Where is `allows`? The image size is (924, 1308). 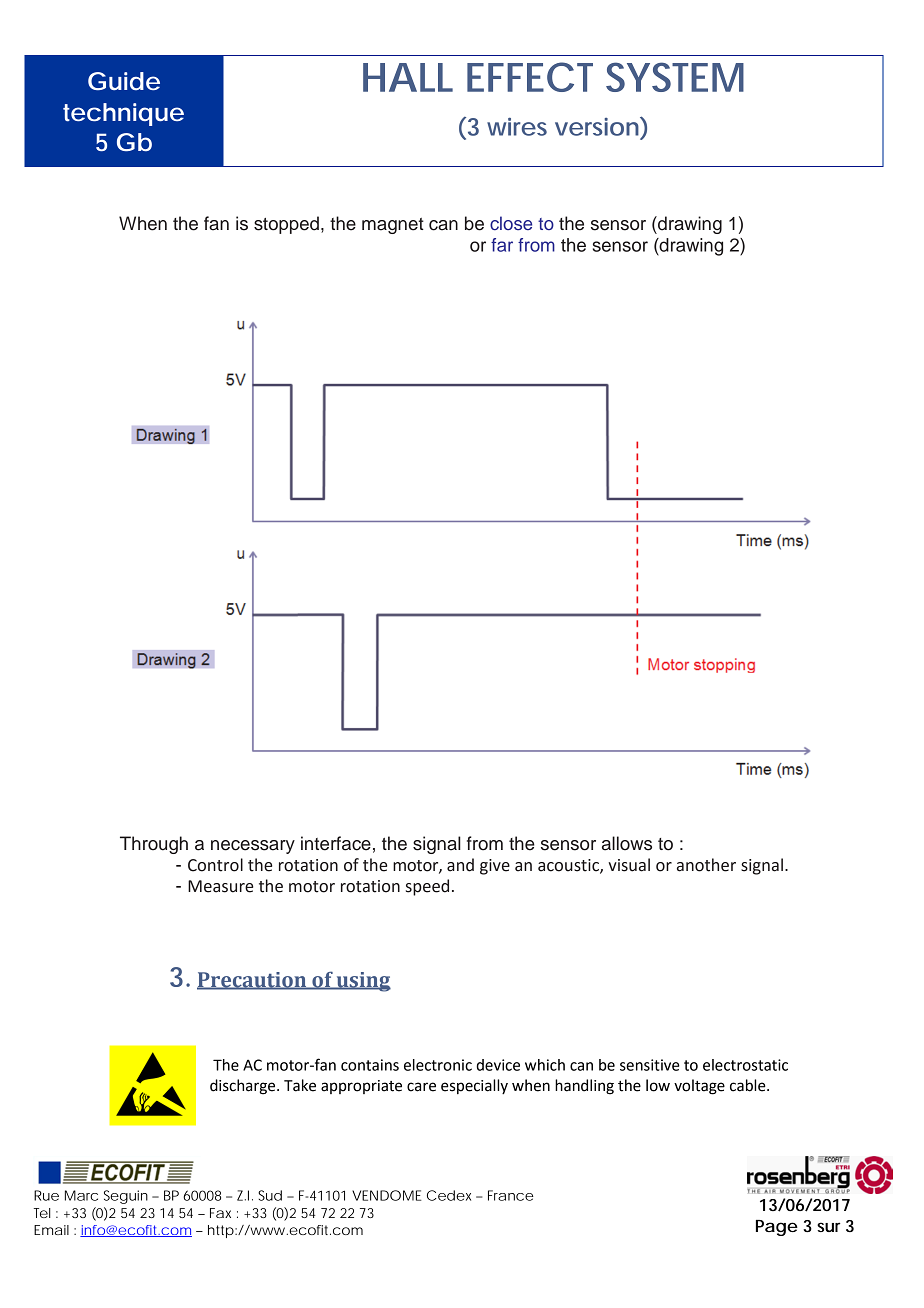 allows is located at coordinates (627, 843).
